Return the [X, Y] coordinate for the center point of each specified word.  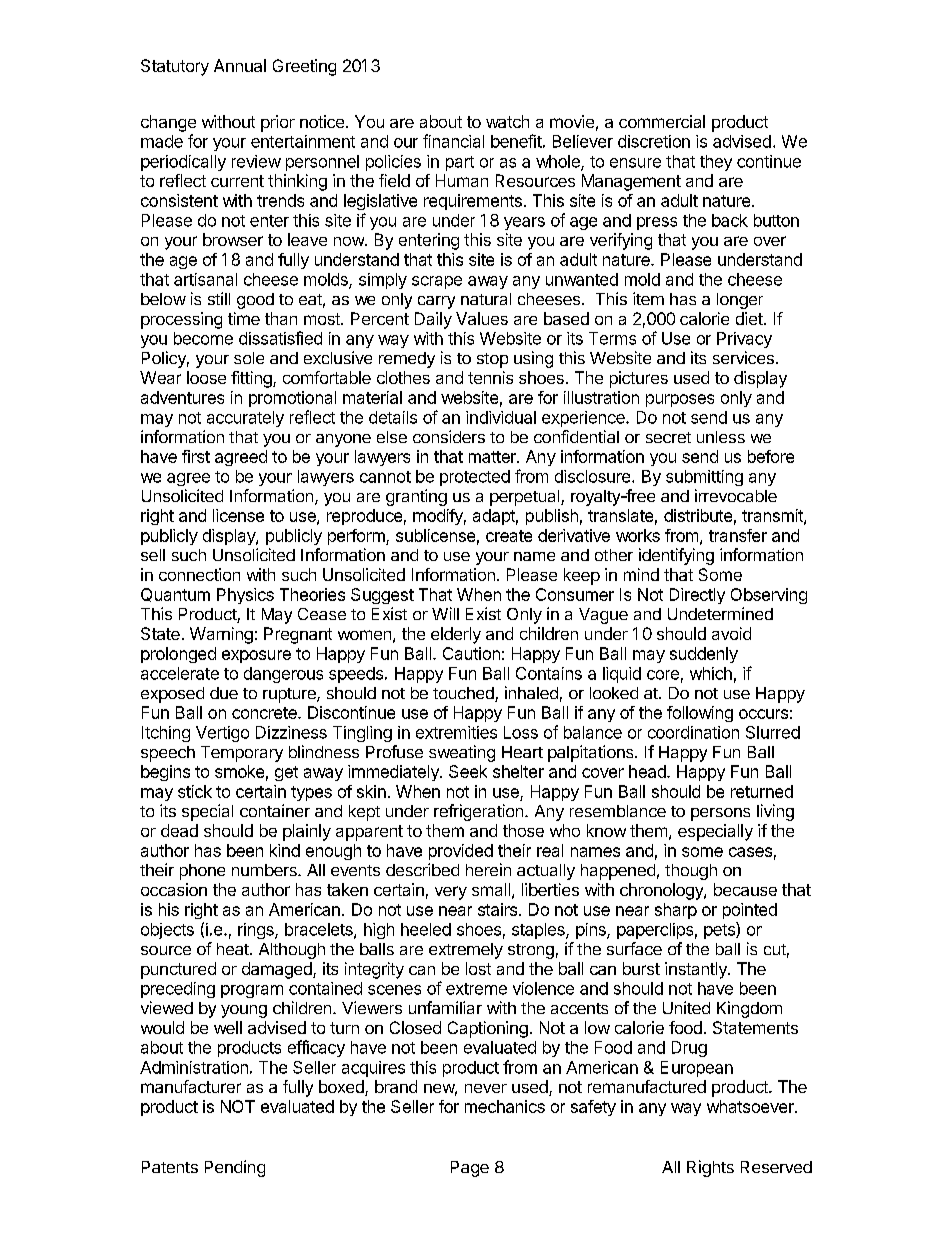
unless [721, 437]
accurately [245, 419]
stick [195, 791]
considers [449, 436]
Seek [468, 771]
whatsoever [751, 1106]
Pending [235, 1168]
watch [507, 121]
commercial [662, 121]
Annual [240, 65]
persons [720, 814]
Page [470, 1169]
